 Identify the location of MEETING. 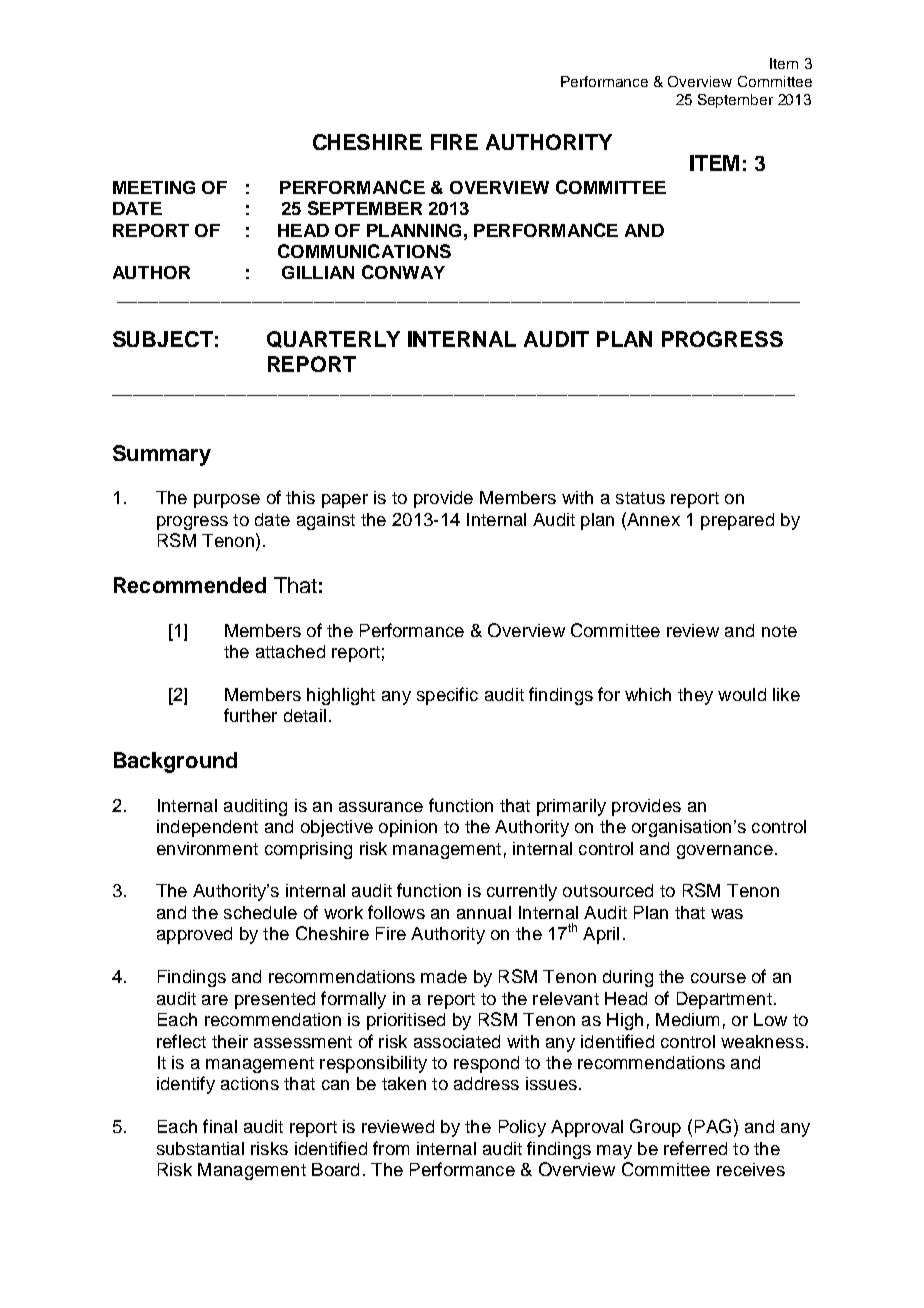
(154, 187).
